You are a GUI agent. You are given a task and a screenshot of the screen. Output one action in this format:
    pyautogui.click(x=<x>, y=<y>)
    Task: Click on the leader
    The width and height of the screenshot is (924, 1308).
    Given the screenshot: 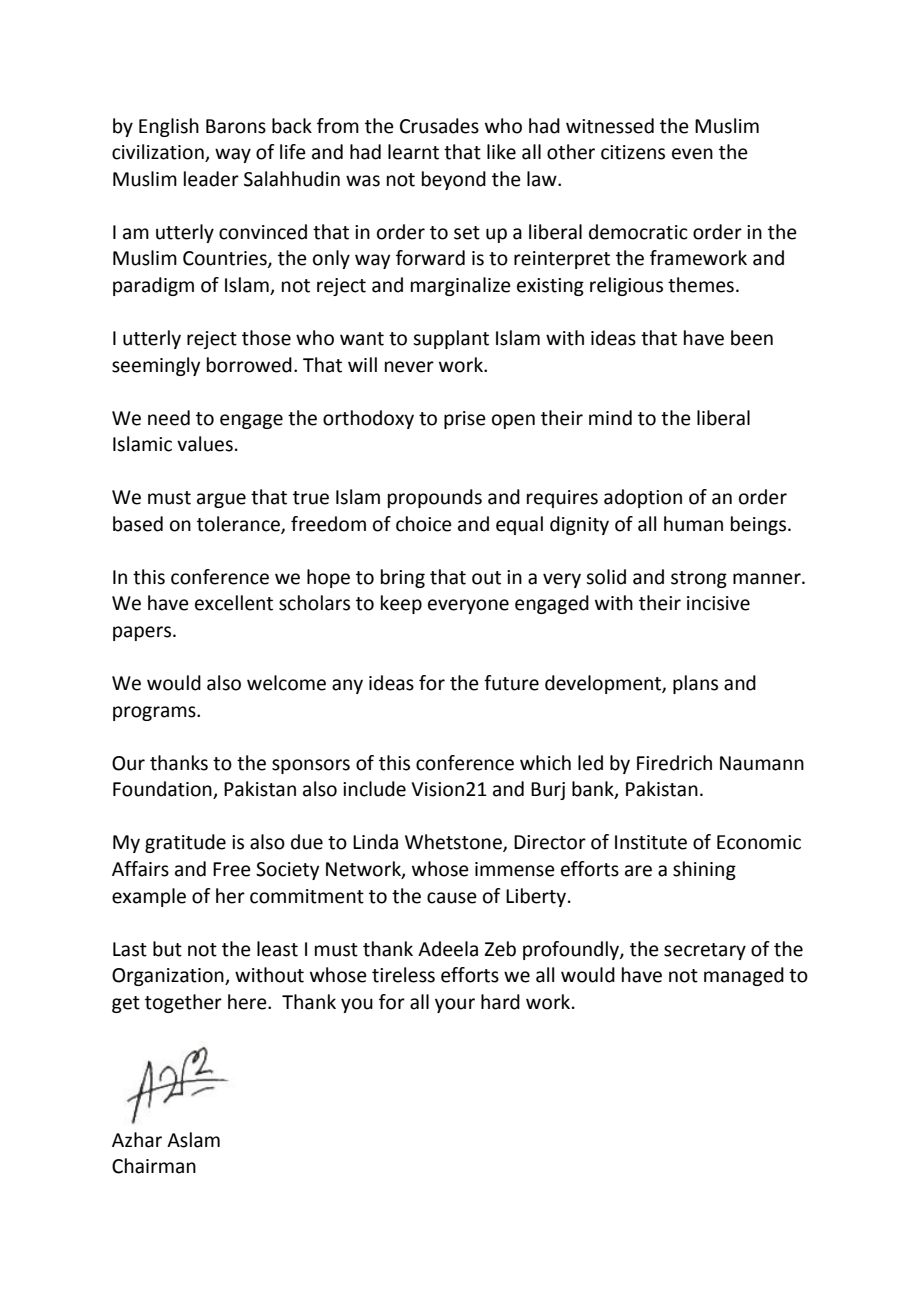 What is the action you would take?
    pyautogui.click(x=211, y=179)
